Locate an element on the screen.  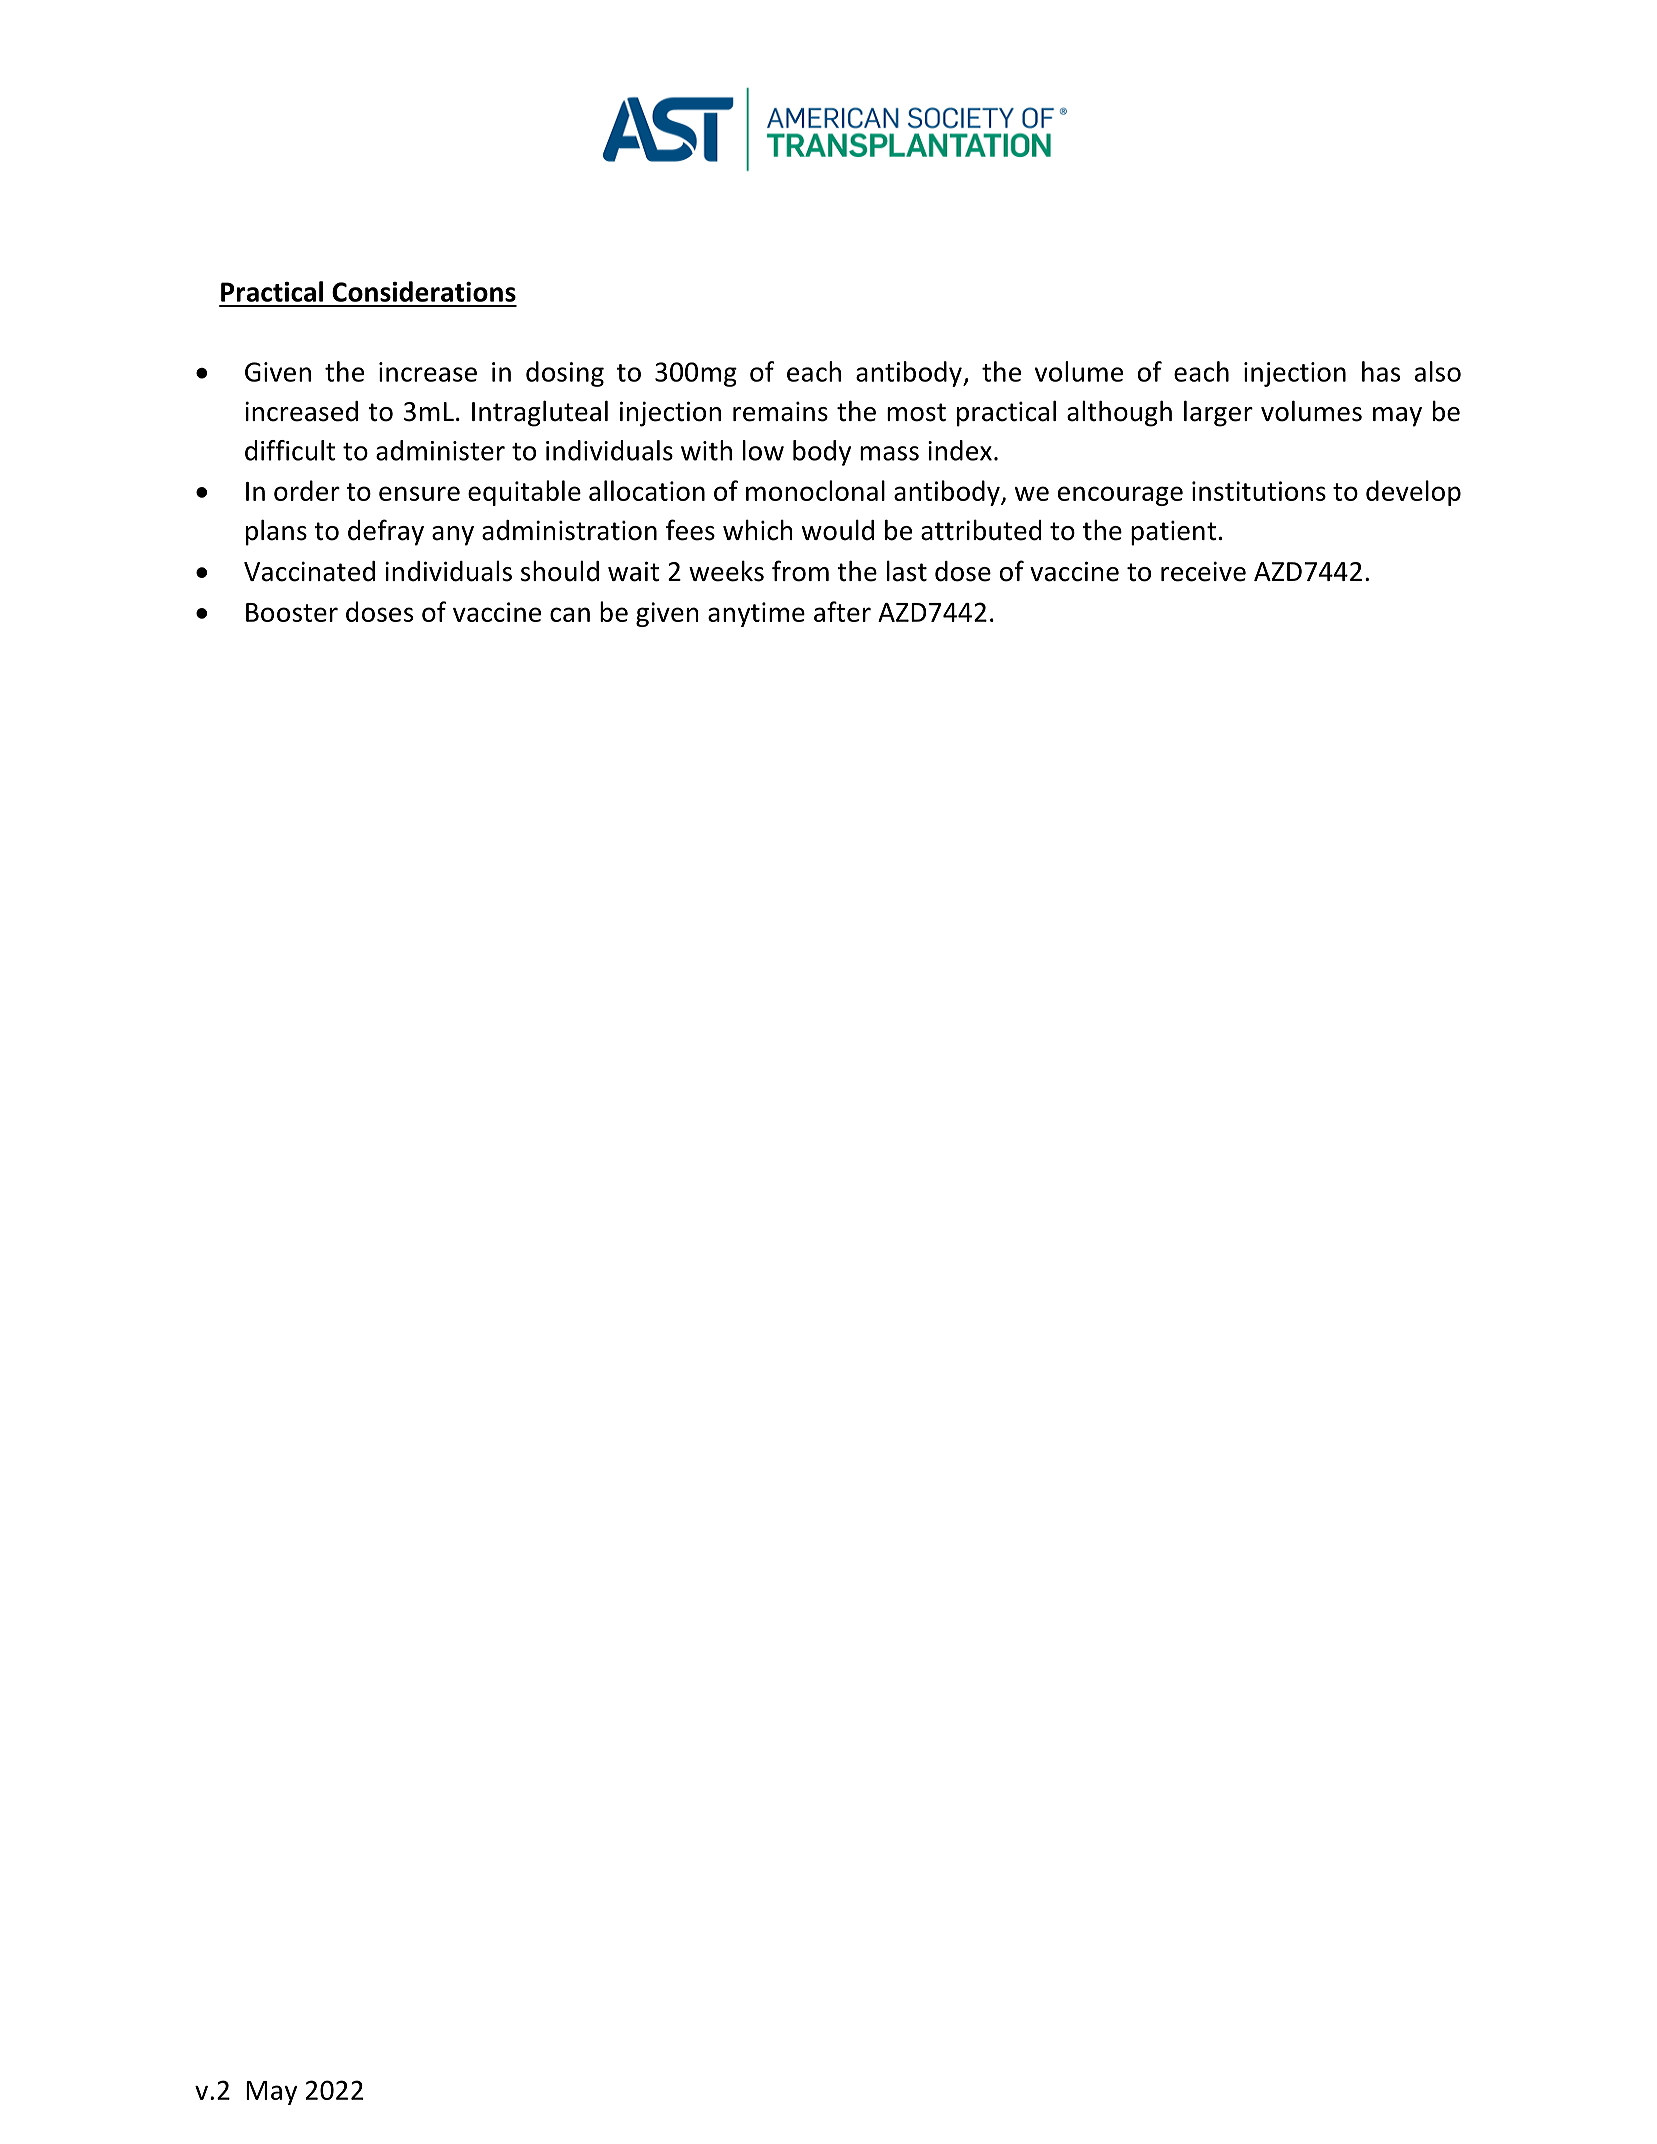
institutions is located at coordinates (1259, 491).
